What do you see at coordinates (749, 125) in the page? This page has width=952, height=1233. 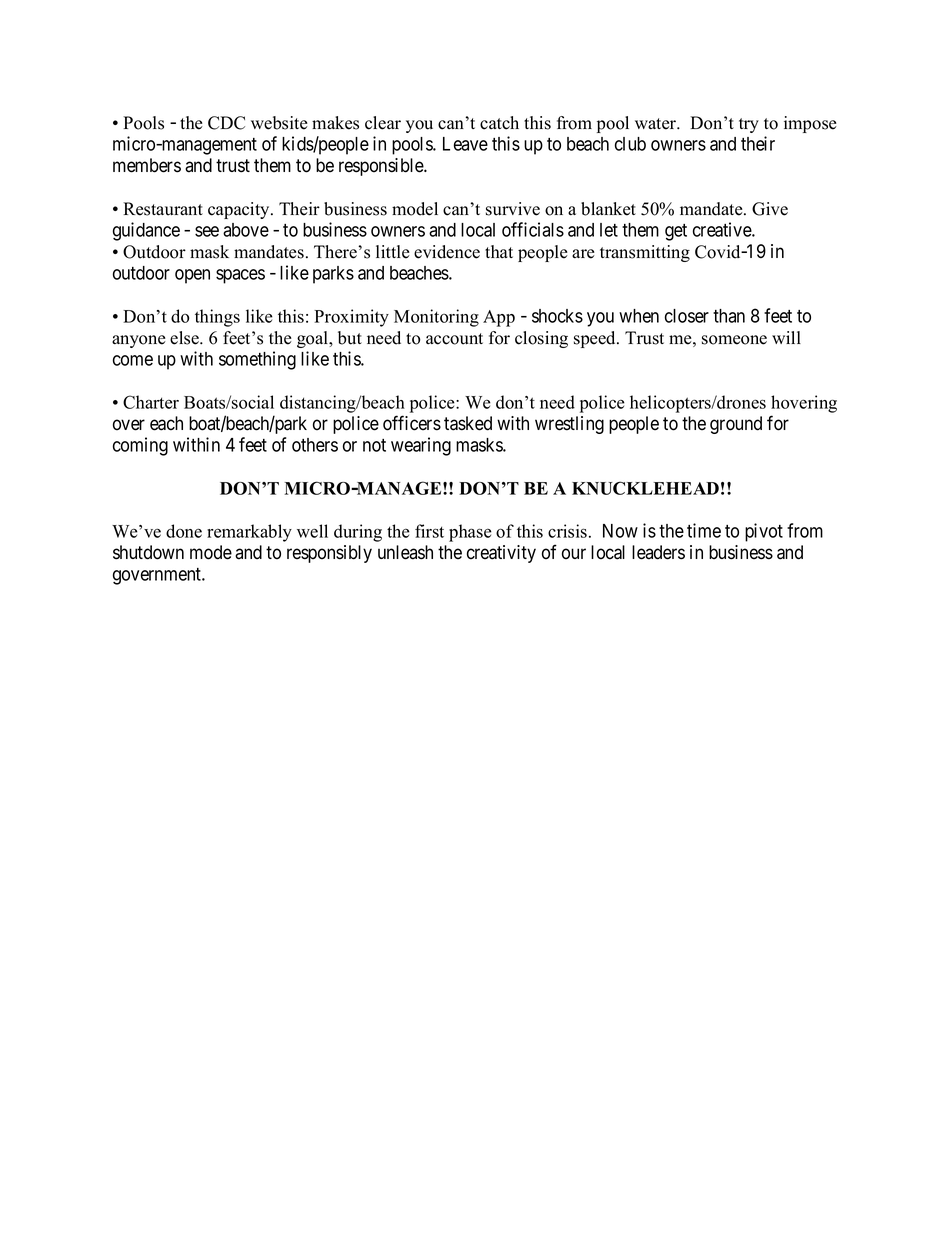 I see `try` at bounding box center [749, 125].
